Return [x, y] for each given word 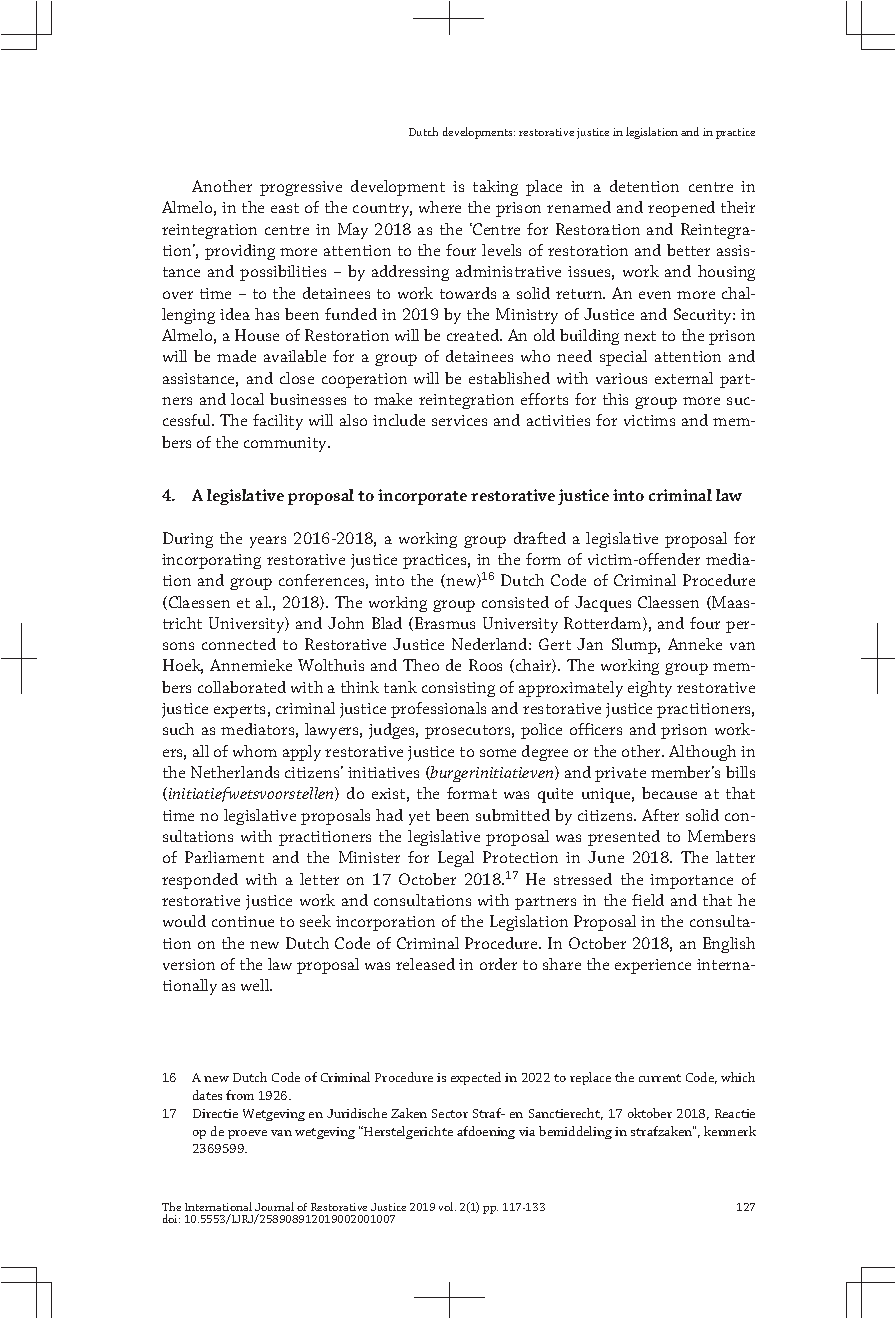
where [440, 207]
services [459, 420]
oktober [650, 1113]
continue [243, 921]
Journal [274, 1206]
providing [240, 252]
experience [653, 966]
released [425, 964]
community [287, 444]
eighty [650, 689]
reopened [681, 209]
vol [447, 1206]
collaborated [242, 687]
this [615, 399]
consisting [458, 689]
